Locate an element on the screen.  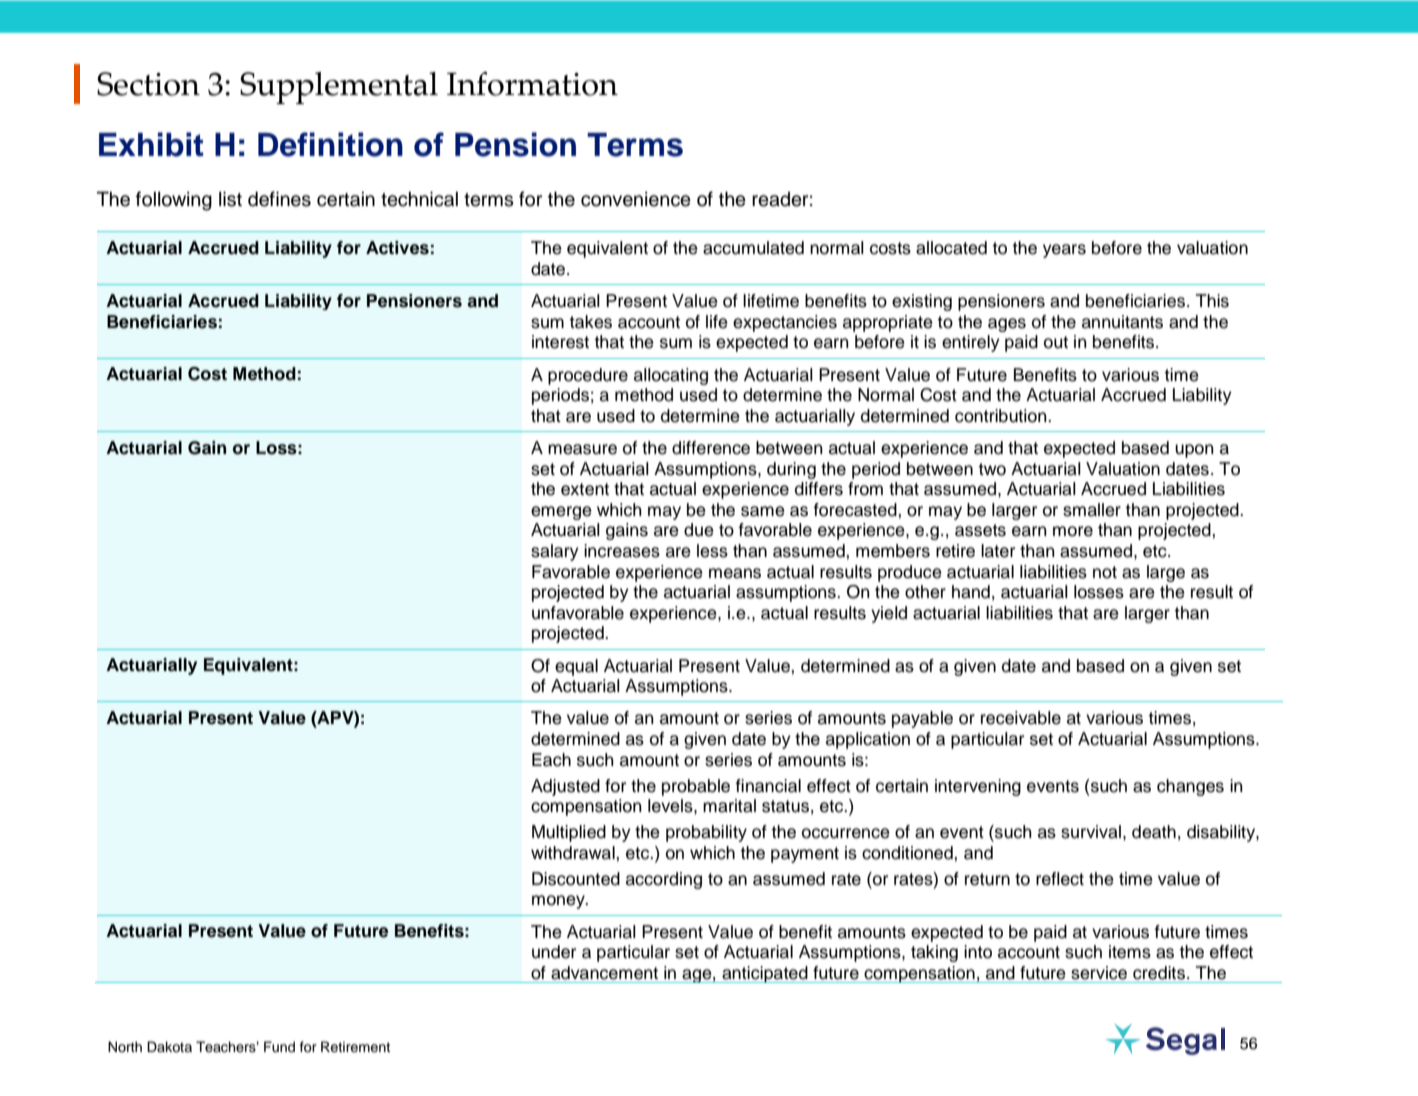
Information is located at coordinates (532, 84).
